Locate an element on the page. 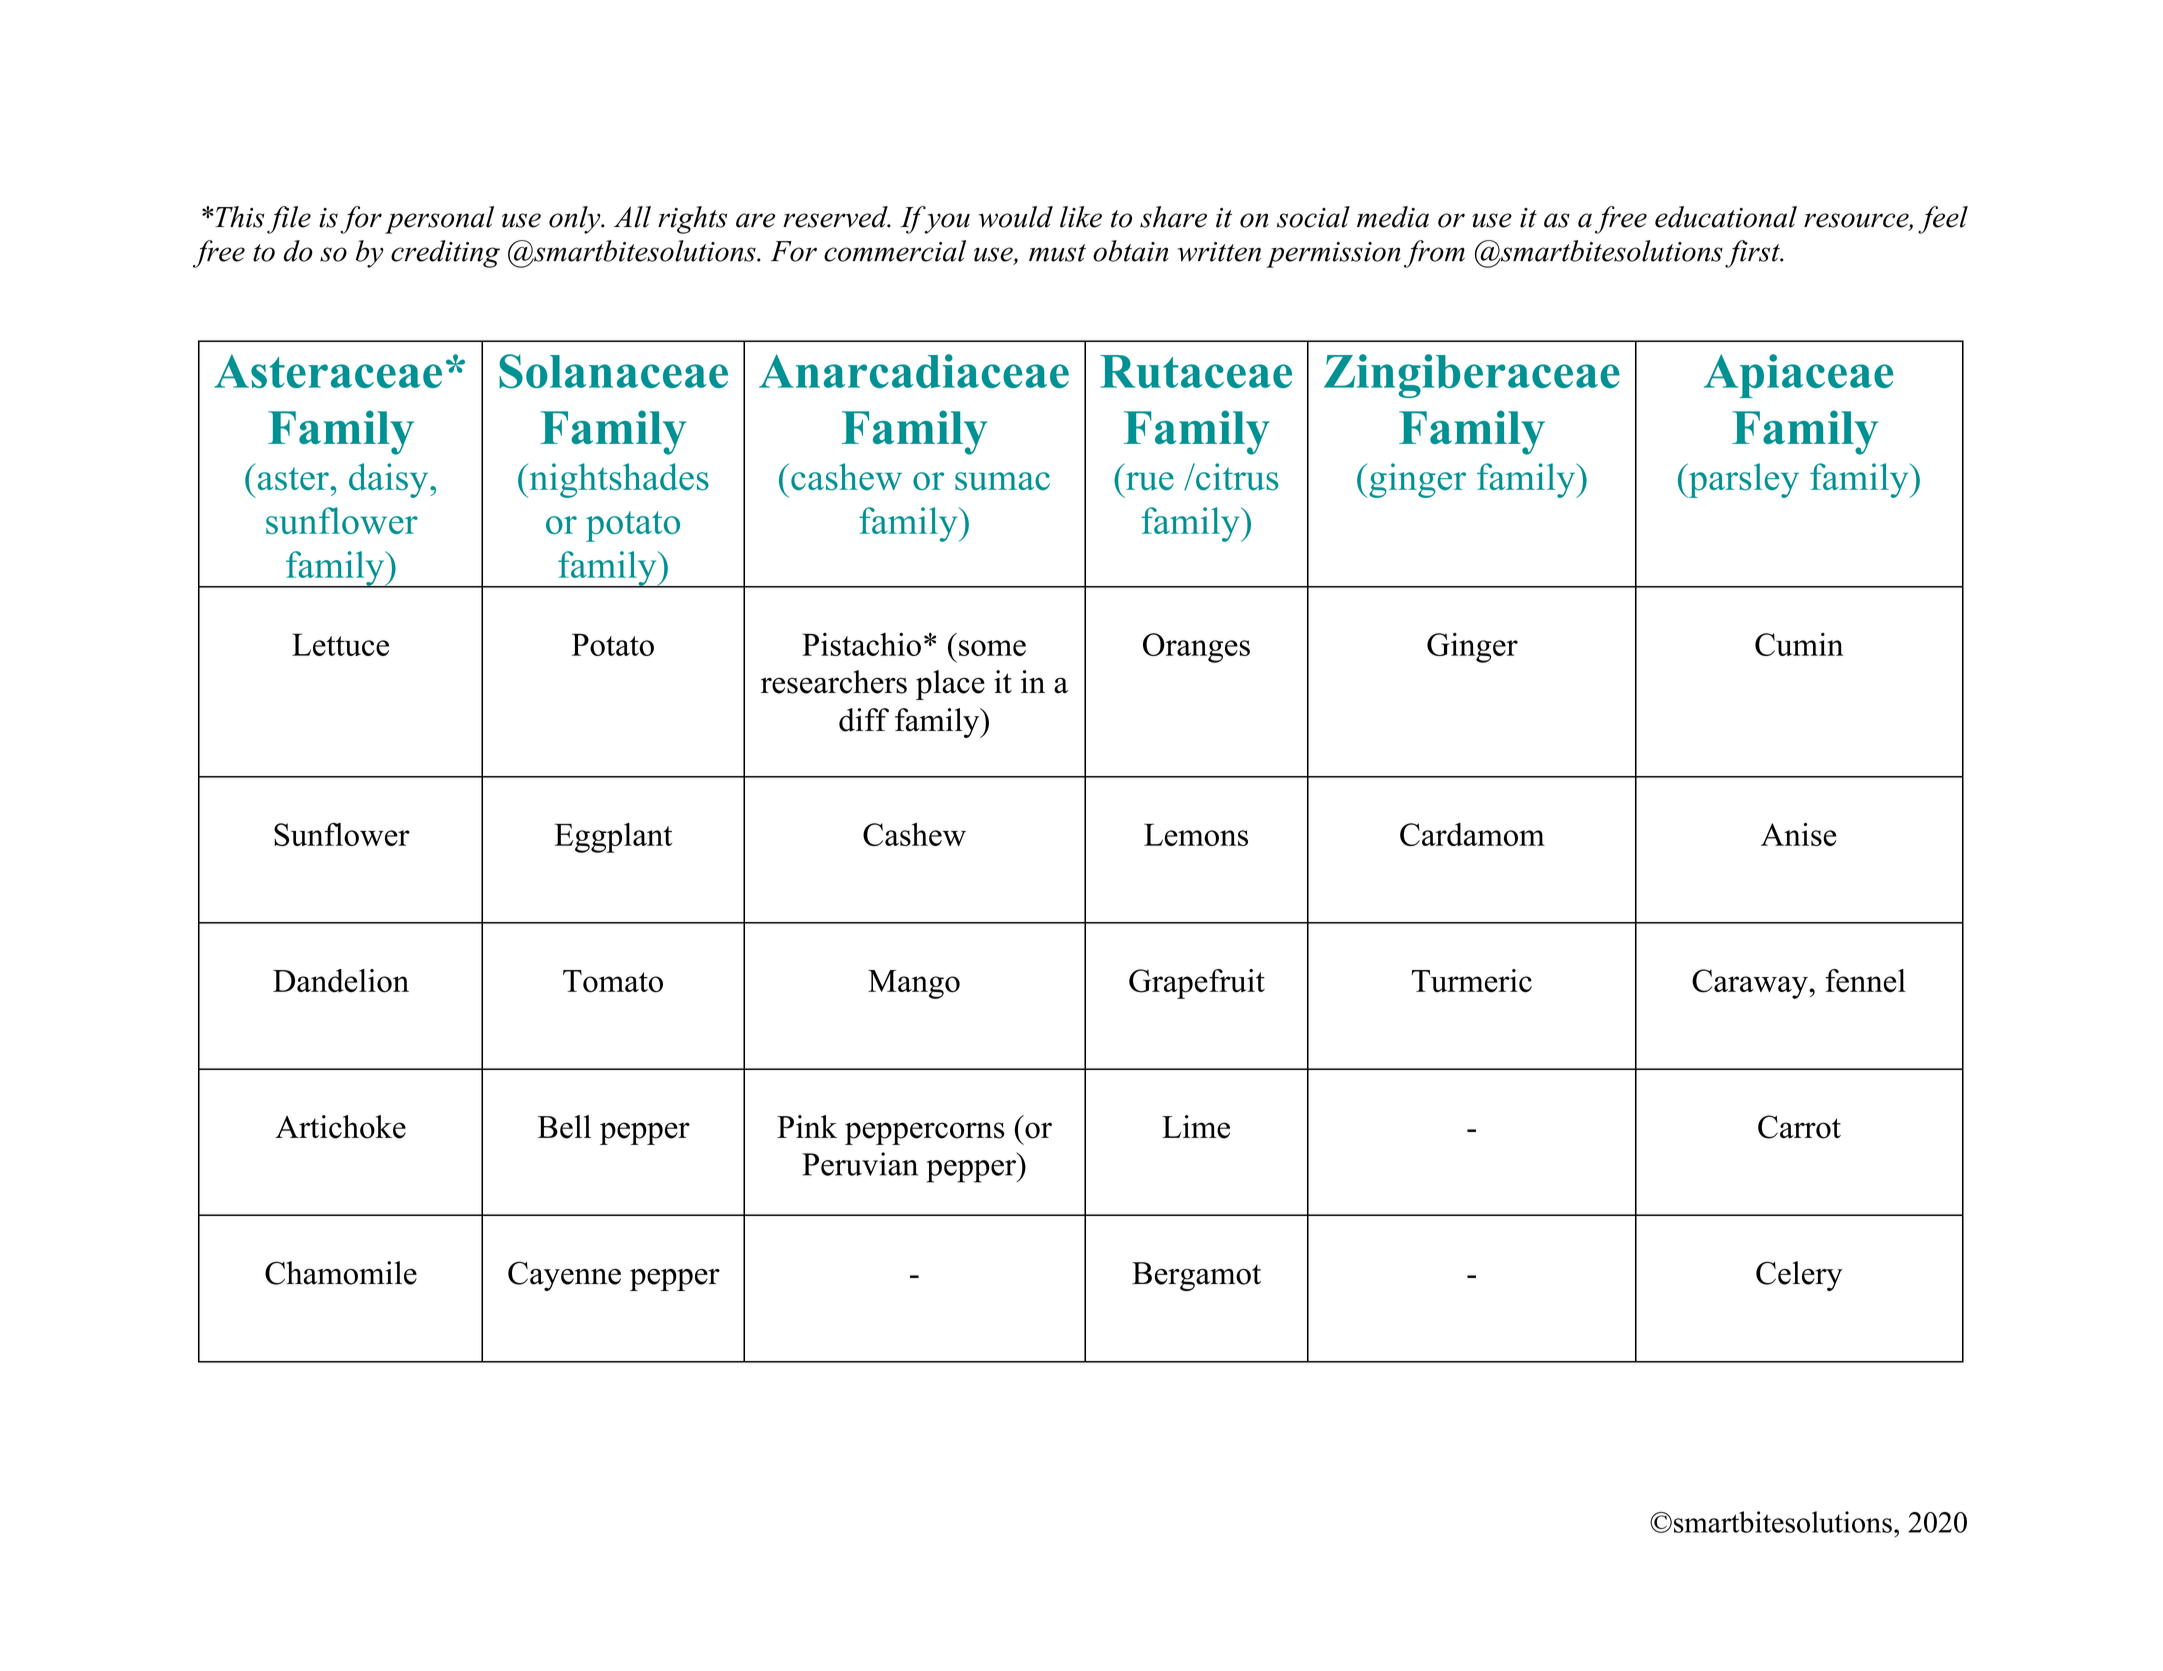  crediting is located at coordinates (445, 254).
